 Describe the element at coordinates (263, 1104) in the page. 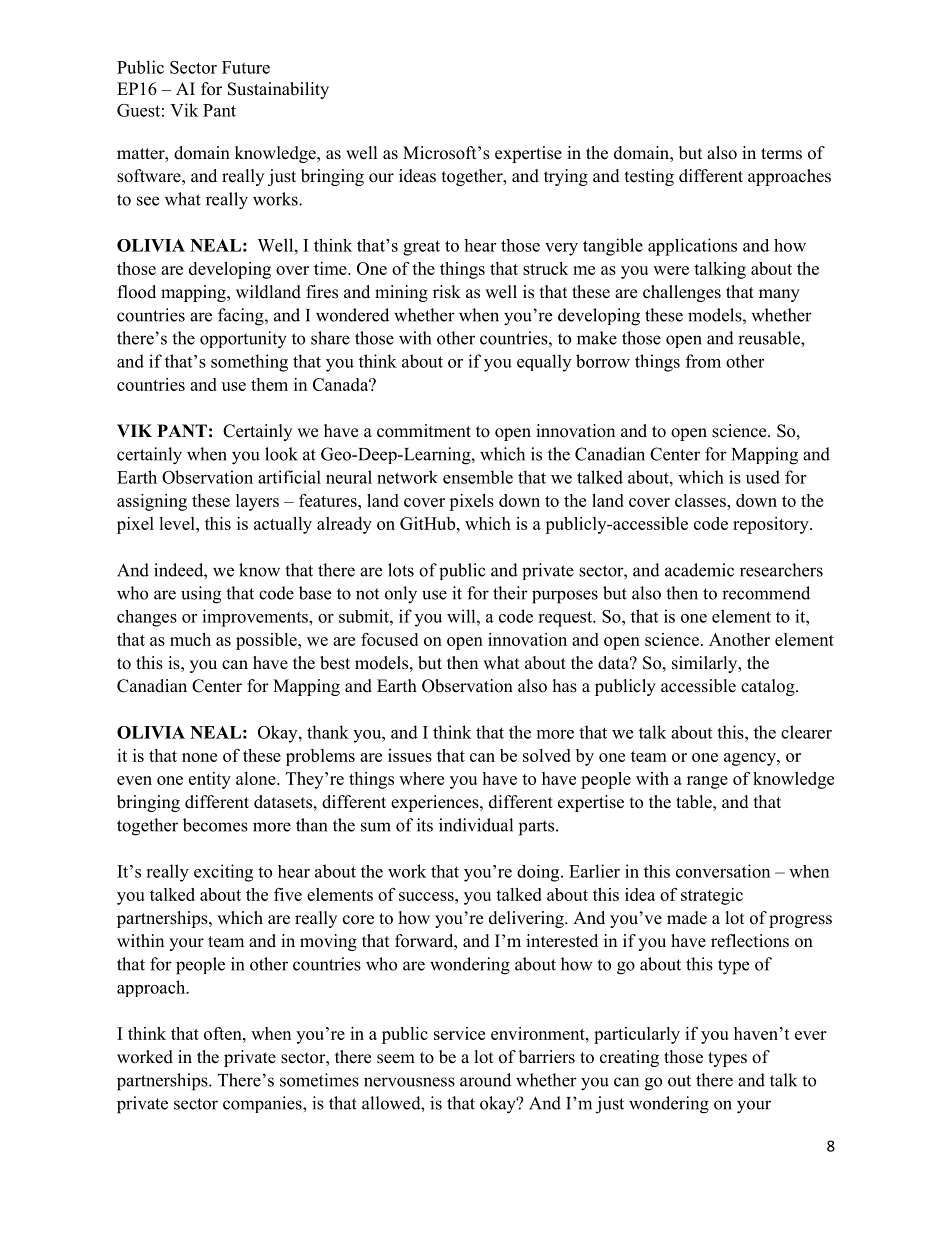

I see `companies` at that location.
